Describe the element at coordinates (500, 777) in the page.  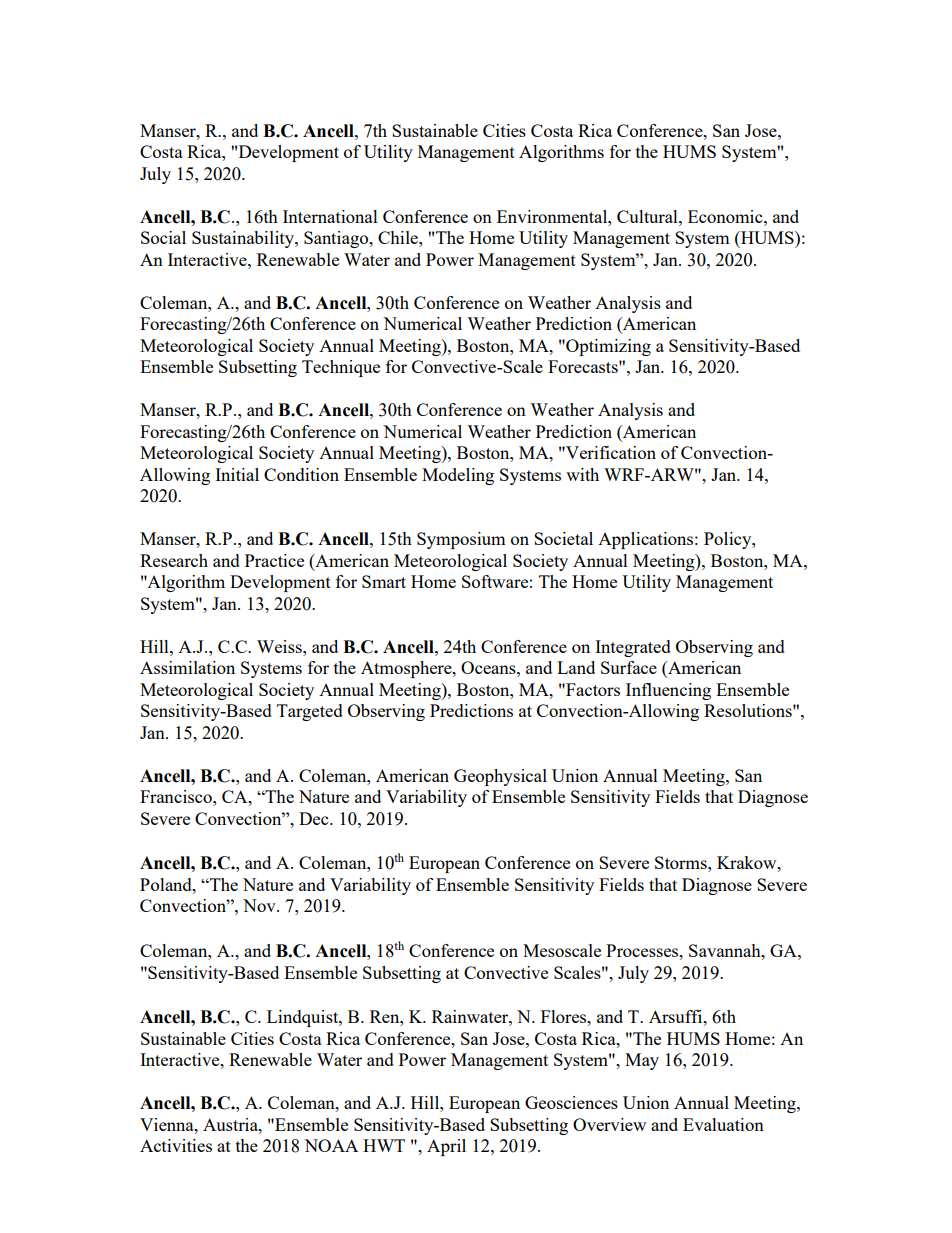
I see `Geophysical` at that location.
